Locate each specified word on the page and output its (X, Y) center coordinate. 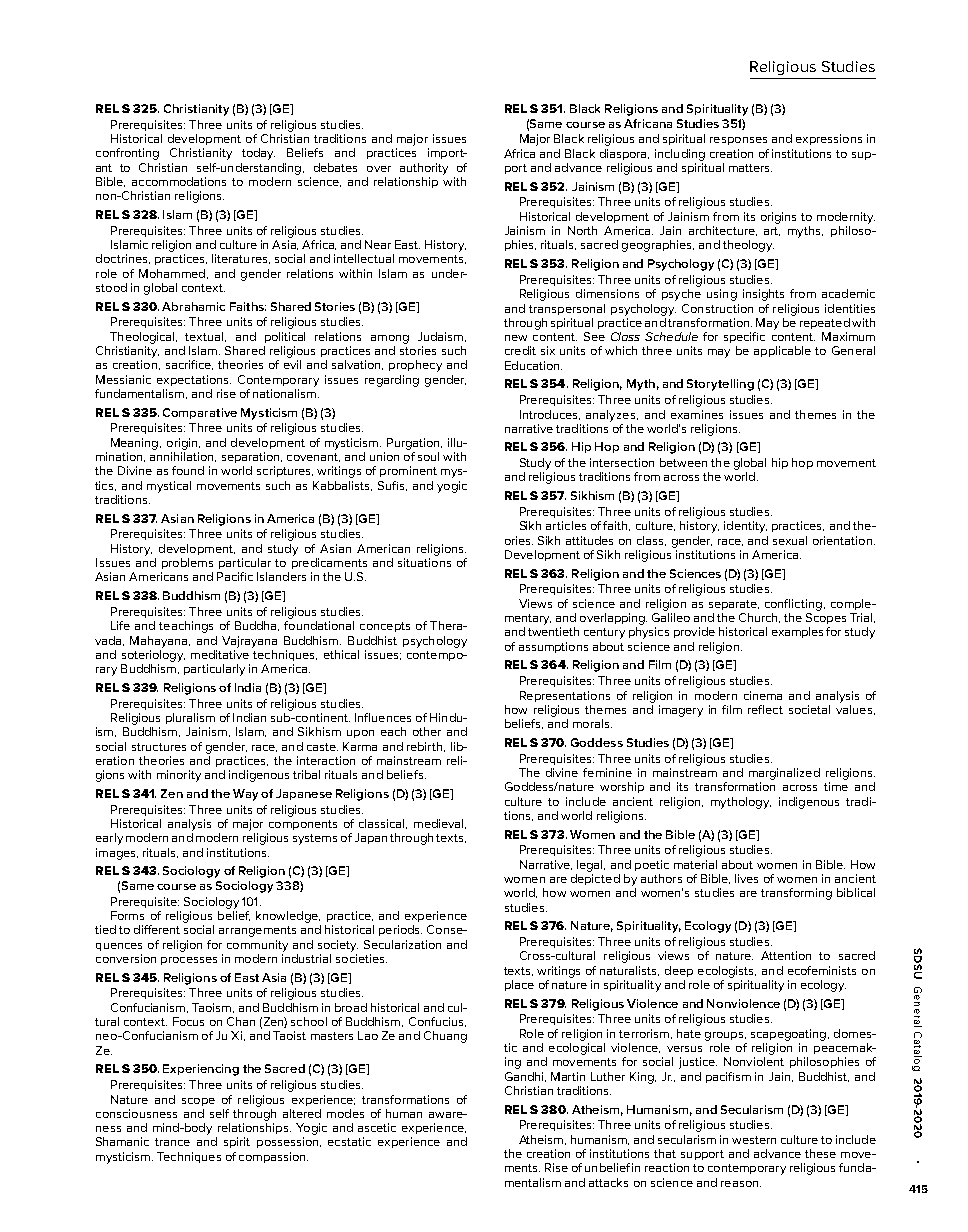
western (754, 1140)
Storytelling (720, 385)
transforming (796, 894)
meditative (220, 654)
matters (750, 168)
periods (400, 930)
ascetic (377, 1127)
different (157, 929)
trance (172, 1142)
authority (424, 169)
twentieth (553, 631)
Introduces (550, 415)
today (258, 154)
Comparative (200, 413)
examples (797, 632)
